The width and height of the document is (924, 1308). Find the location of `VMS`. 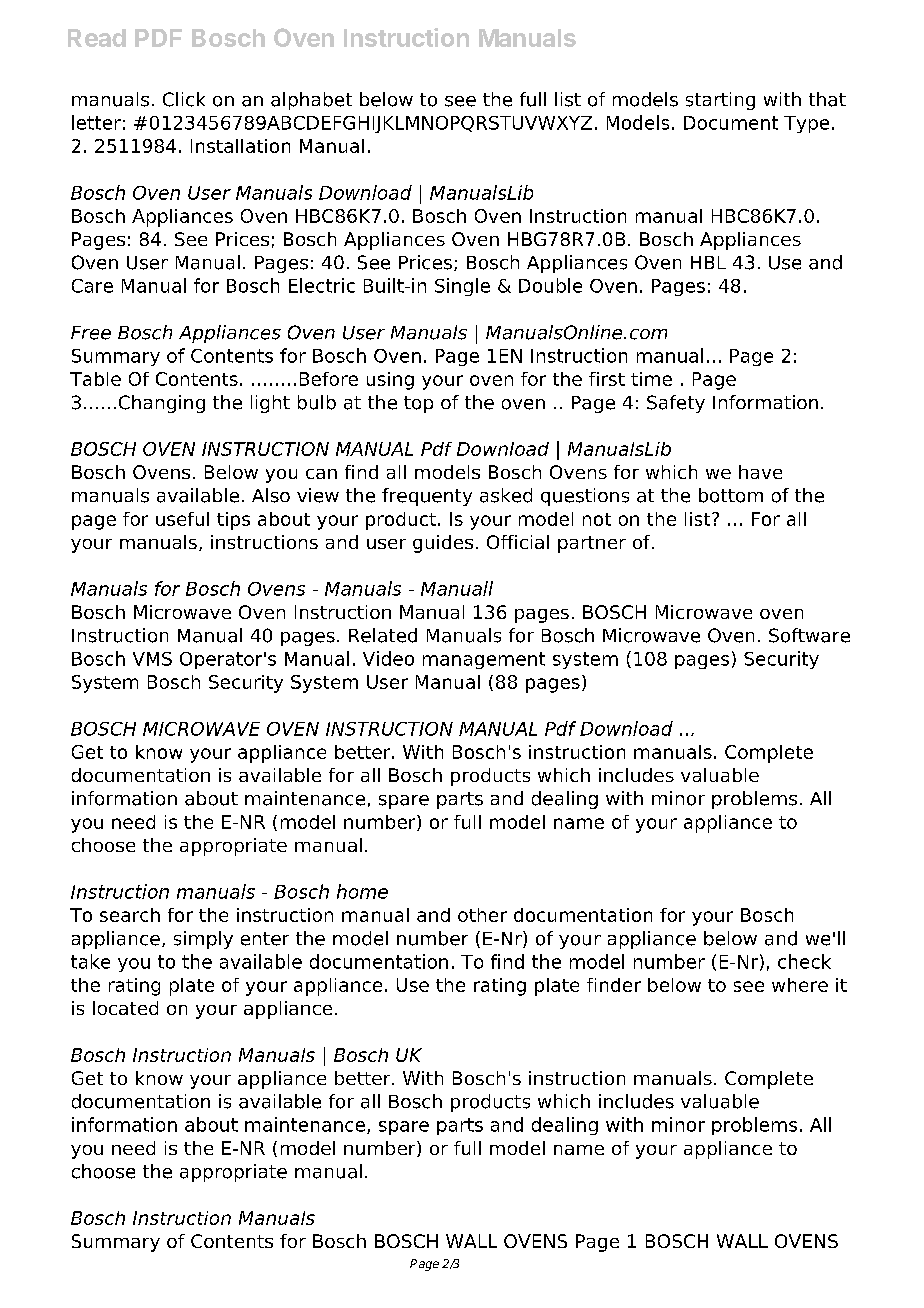

VMS is located at coordinates (152, 659).
